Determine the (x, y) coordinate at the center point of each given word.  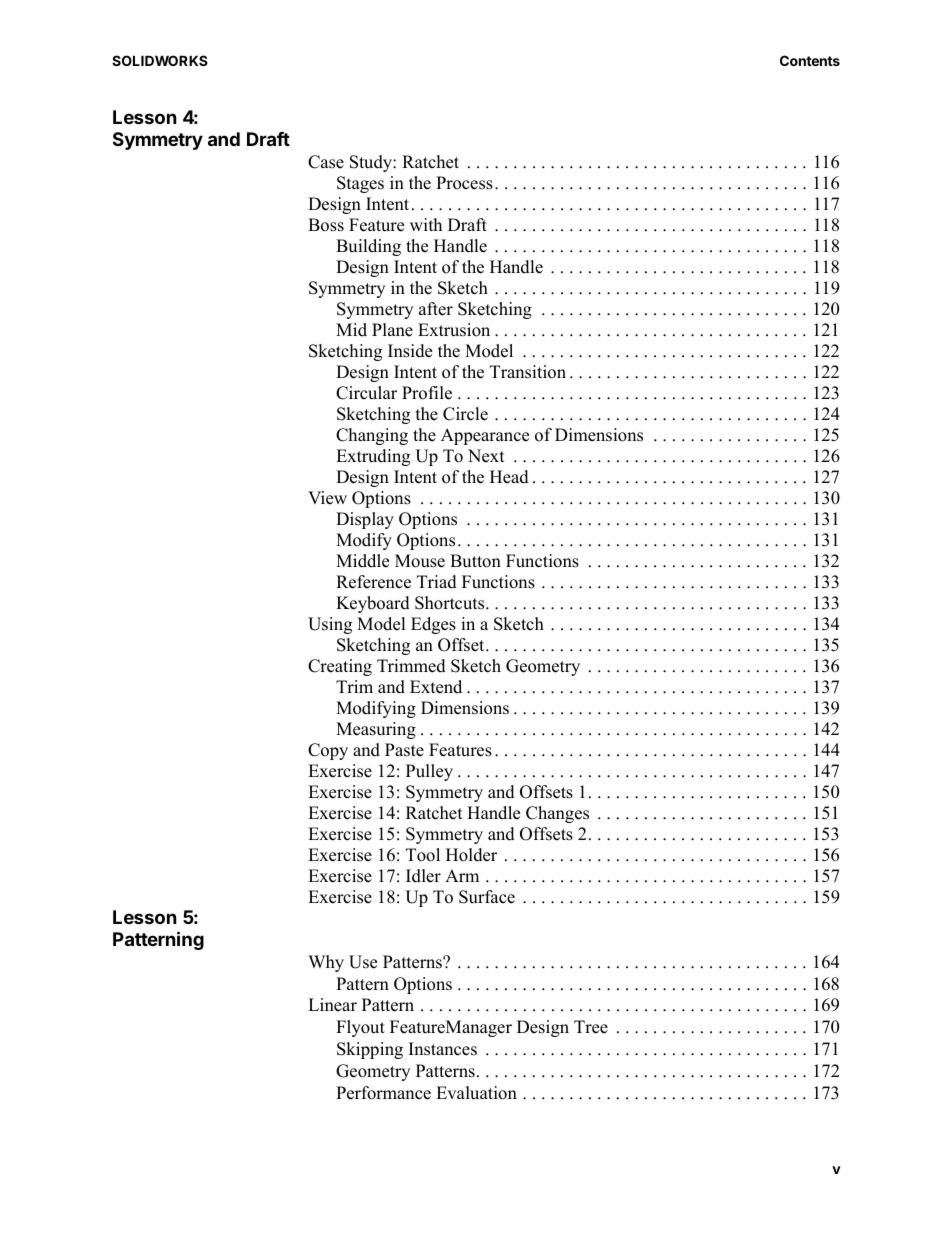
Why (326, 963)
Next (486, 456)
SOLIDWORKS (160, 60)
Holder (471, 855)
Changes (557, 814)
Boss (326, 225)
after (436, 309)
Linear (332, 1005)
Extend (436, 687)
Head (509, 477)
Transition (528, 372)
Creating (340, 667)
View (327, 498)
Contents (810, 60)
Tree (591, 1027)
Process (464, 183)
